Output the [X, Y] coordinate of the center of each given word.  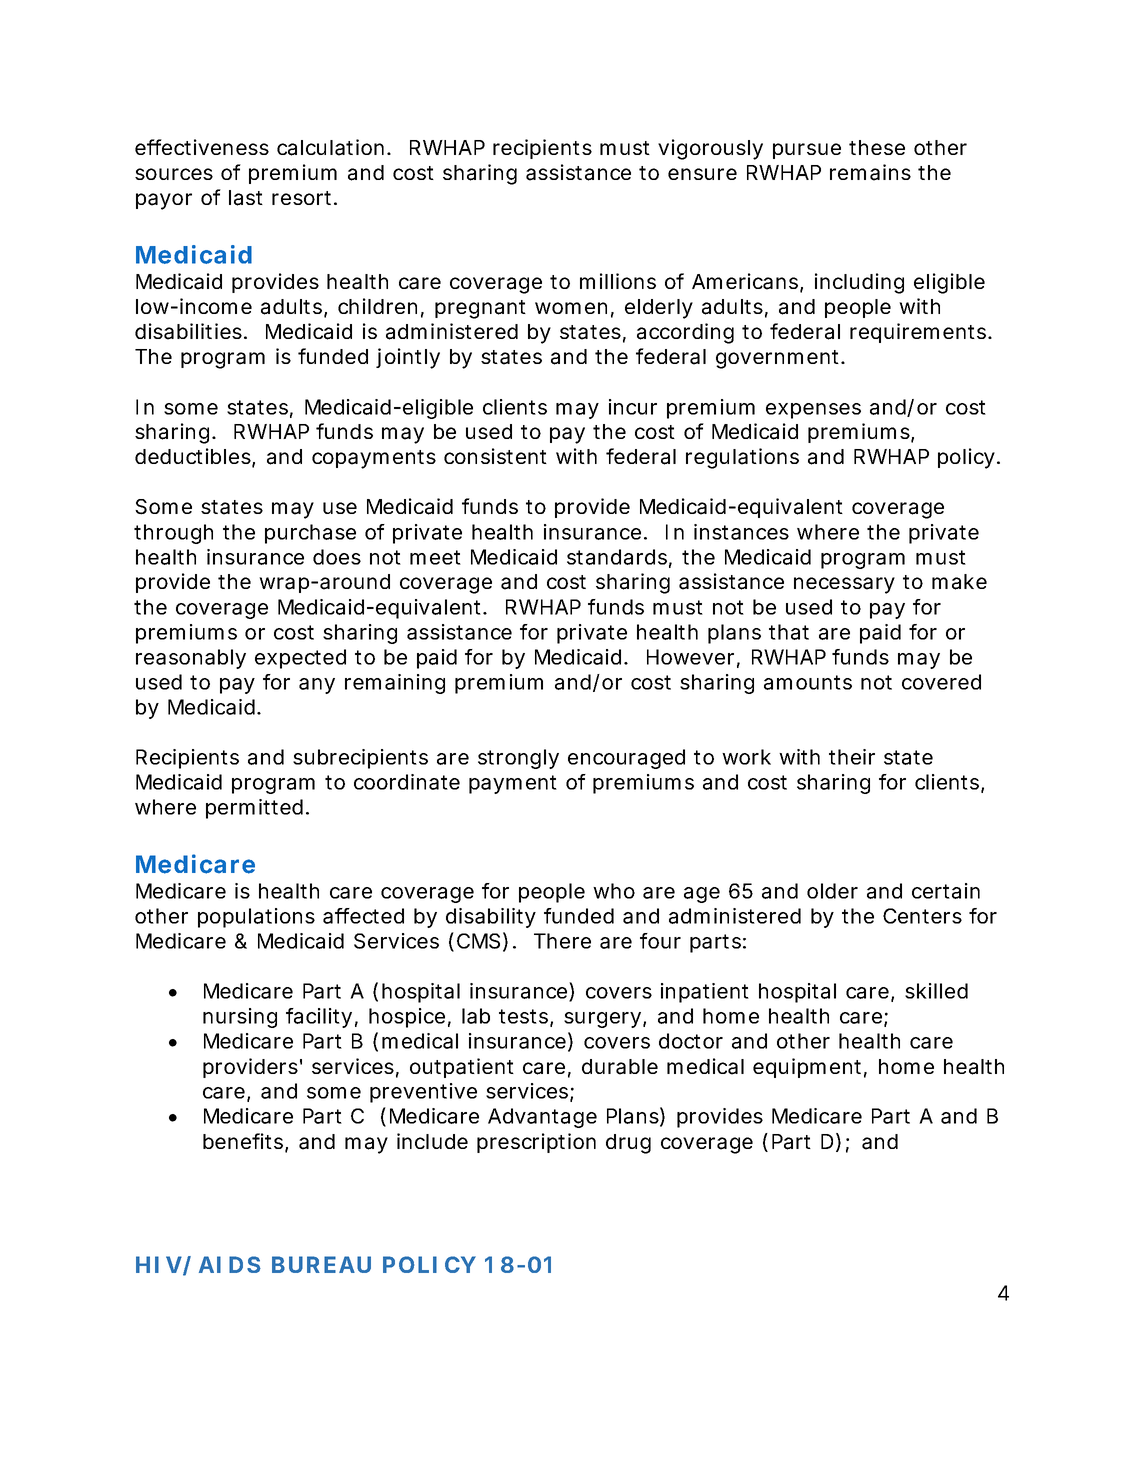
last [246, 198]
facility [319, 1018]
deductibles [193, 456]
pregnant [480, 309]
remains [870, 172]
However [690, 657]
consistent [495, 456]
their [852, 757]
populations [256, 918]
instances [741, 532]
